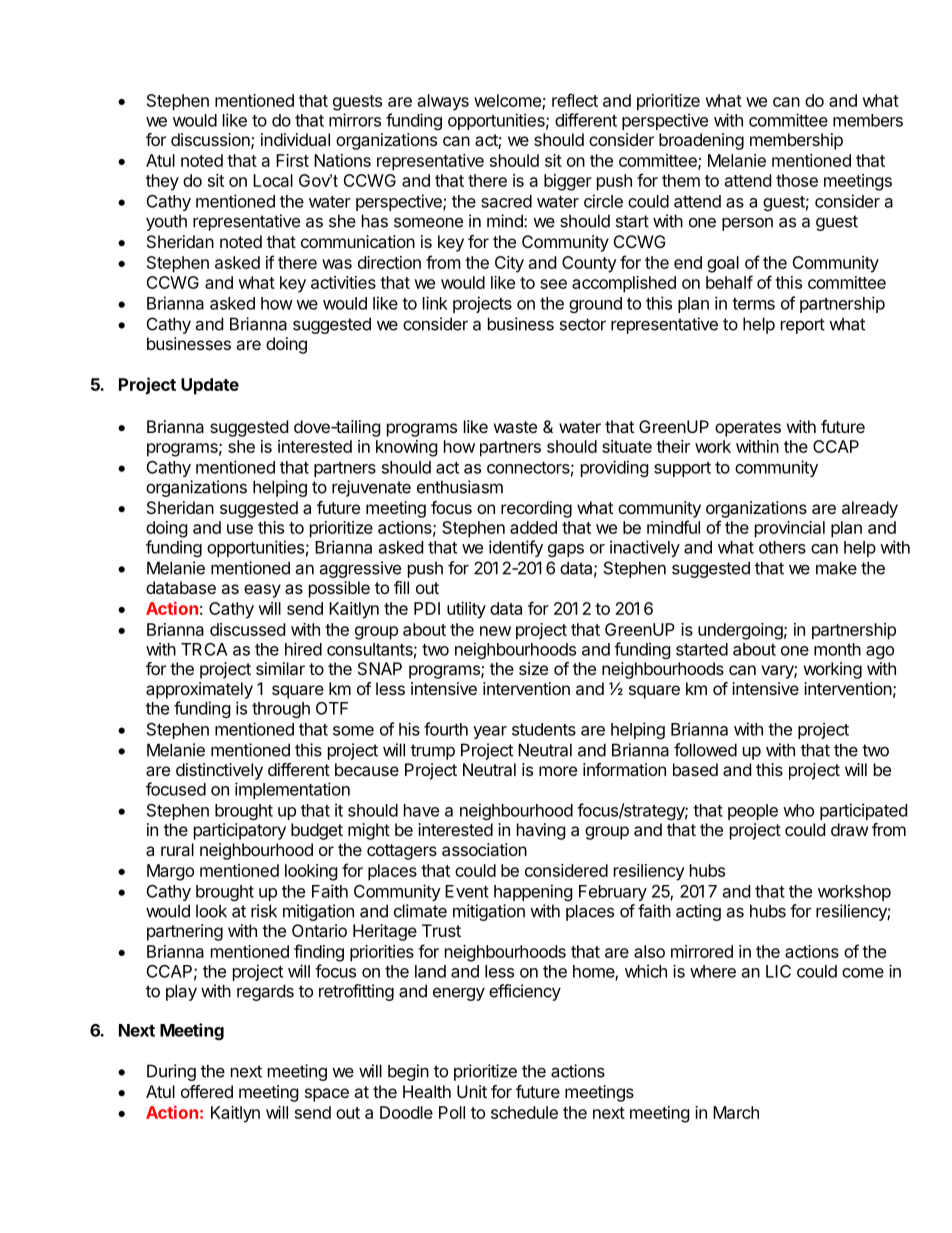 The width and height of the screenshot is (952, 1233). What do you see at coordinates (495, 631) in the screenshot?
I see `new` at bounding box center [495, 631].
